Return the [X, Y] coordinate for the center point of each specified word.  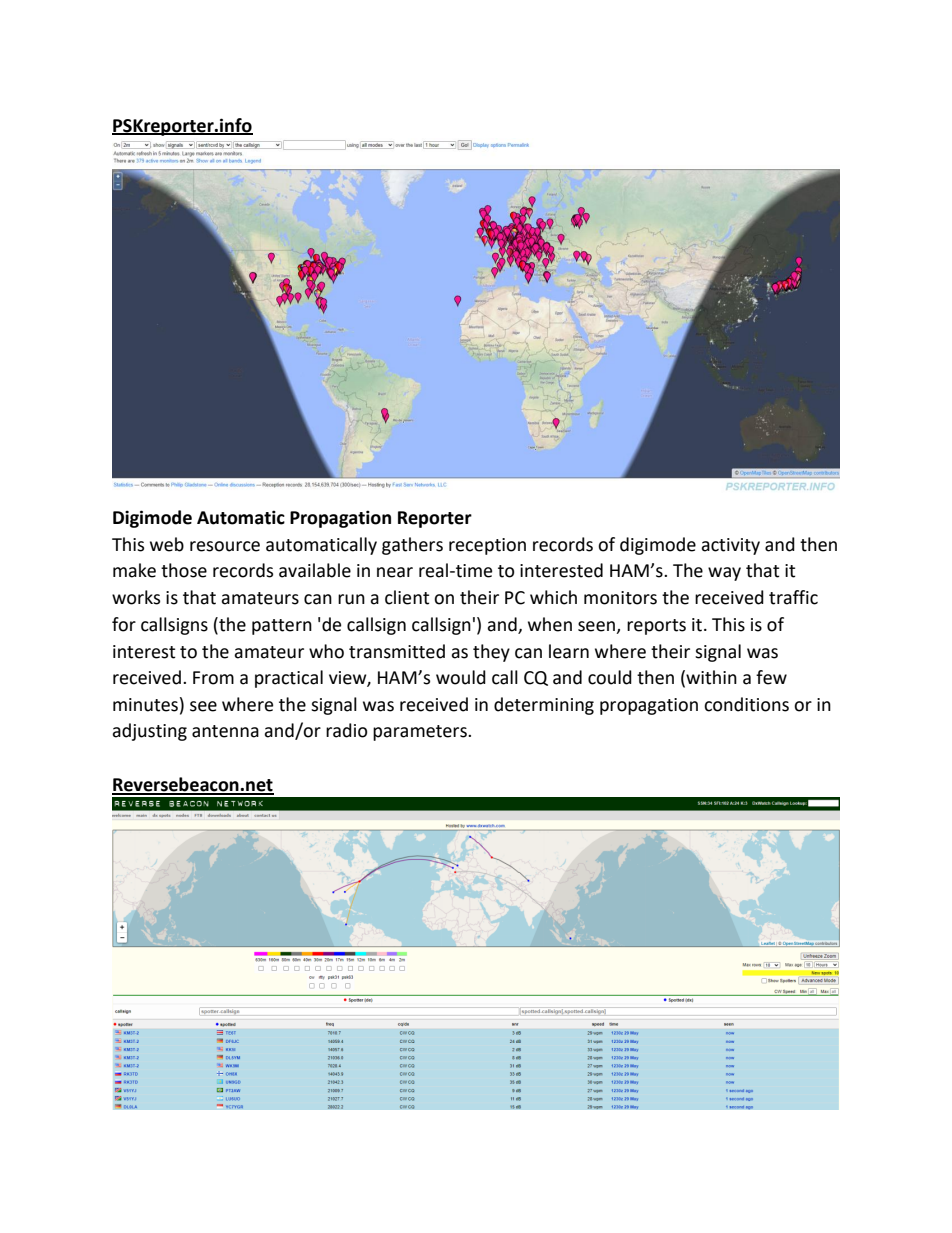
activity [730, 546]
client [407, 597]
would [461, 677]
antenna [225, 731]
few [771, 677]
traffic [793, 597]
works [136, 597]
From [213, 678]
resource [225, 546]
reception [487, 546]
